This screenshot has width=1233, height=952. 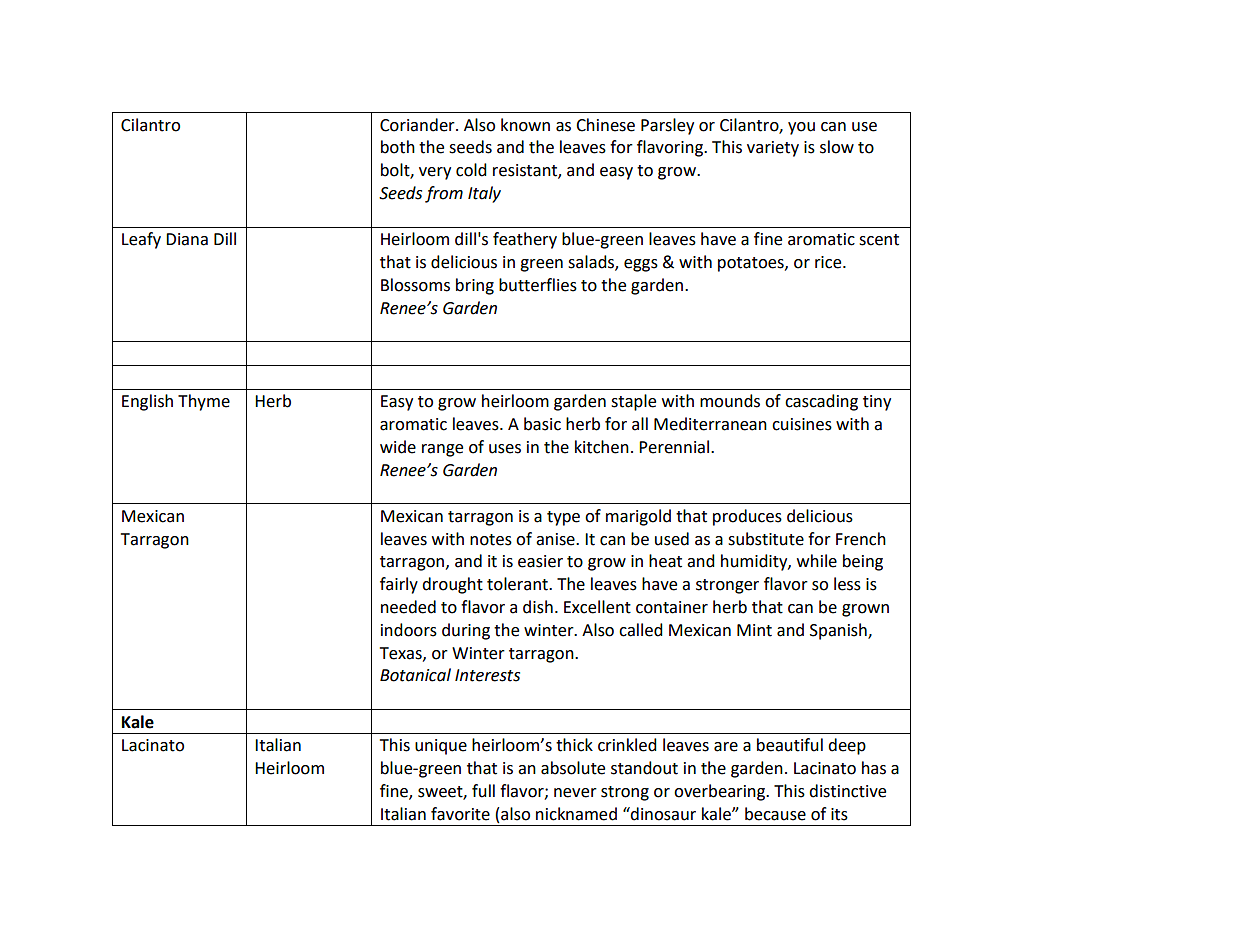 What do you see at coordinates (775, 814) in the screenshot?
I see `because` at bounding box center [775, 814].
